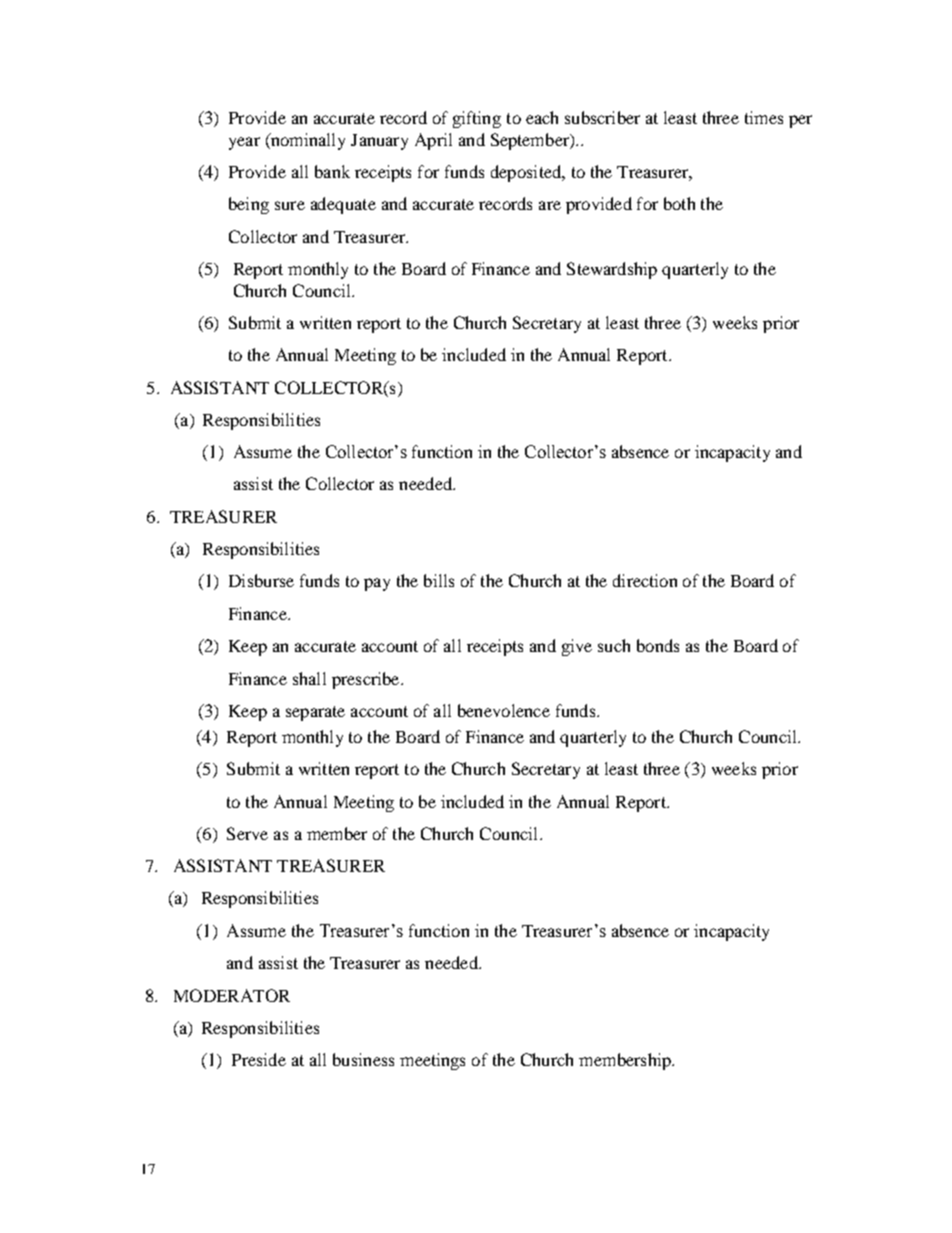 The width and height of the page is (952, 1233). I want to click on bills, so click(439, 580).
